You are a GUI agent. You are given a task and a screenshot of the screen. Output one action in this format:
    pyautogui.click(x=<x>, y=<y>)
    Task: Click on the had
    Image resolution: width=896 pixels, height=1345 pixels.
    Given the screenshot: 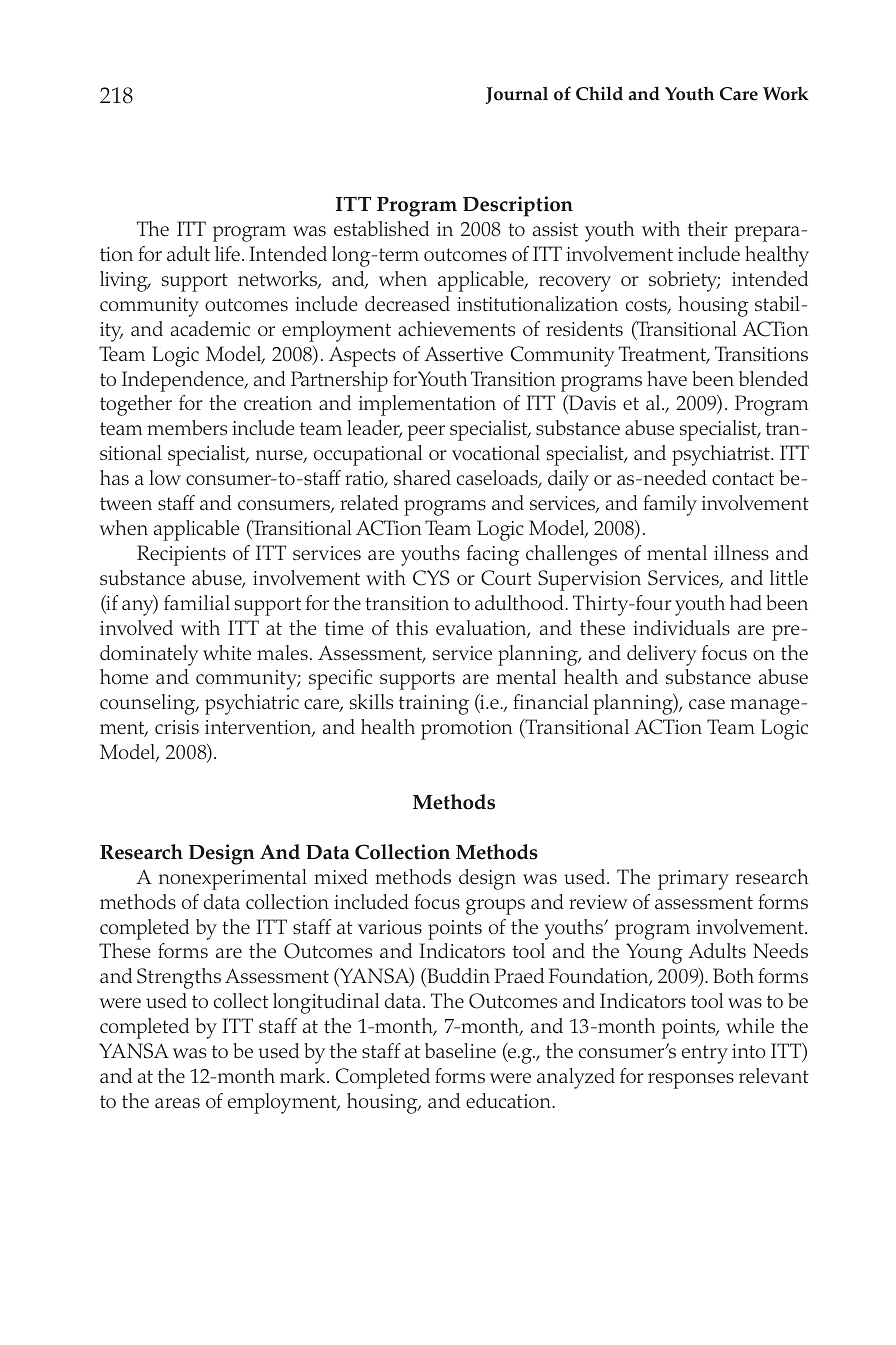 What is the action you would take?
    pyautogui.click(x=746, y=602)
